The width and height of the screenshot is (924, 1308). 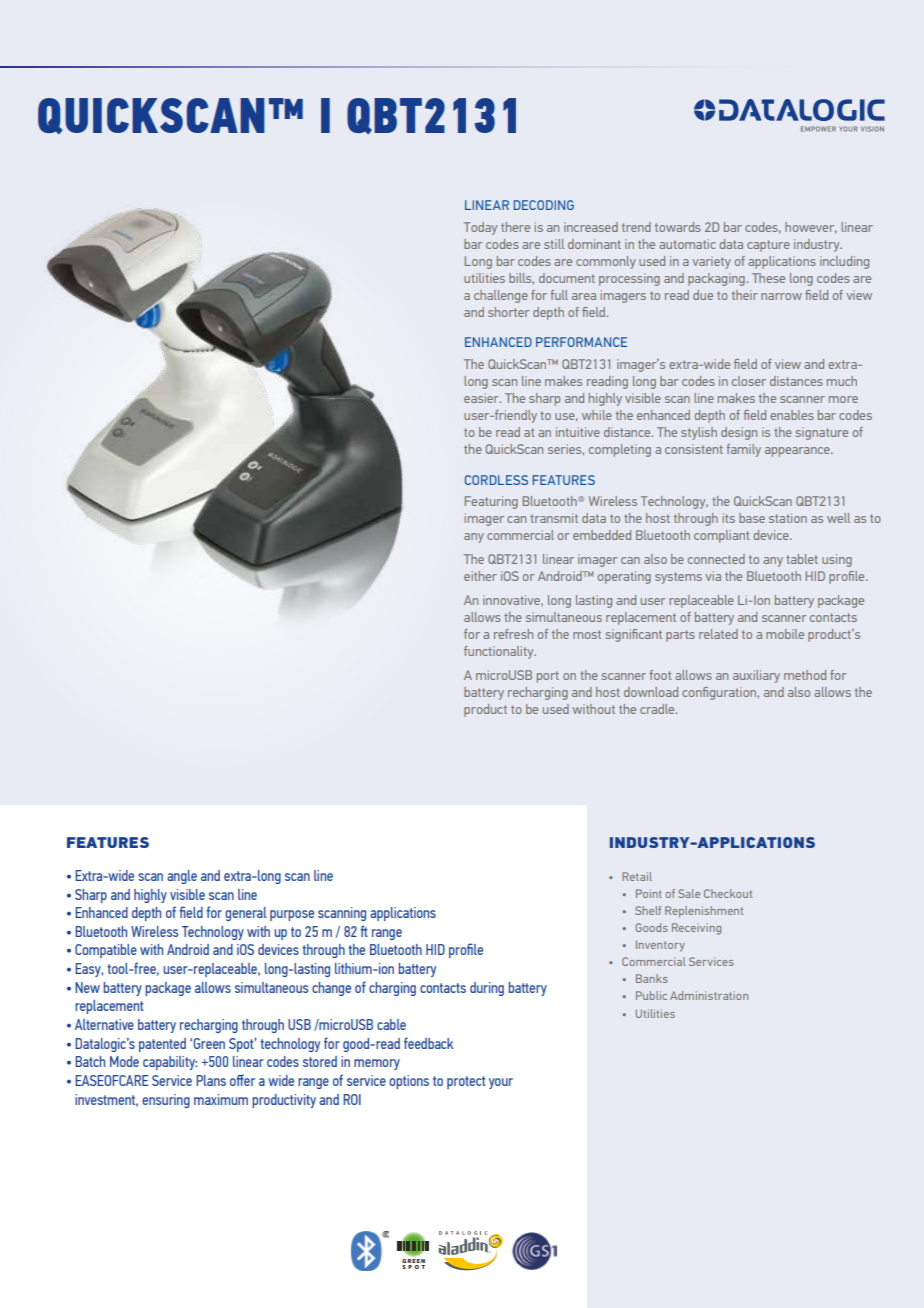 I want to click on Today, so click(x=480, y=228).
